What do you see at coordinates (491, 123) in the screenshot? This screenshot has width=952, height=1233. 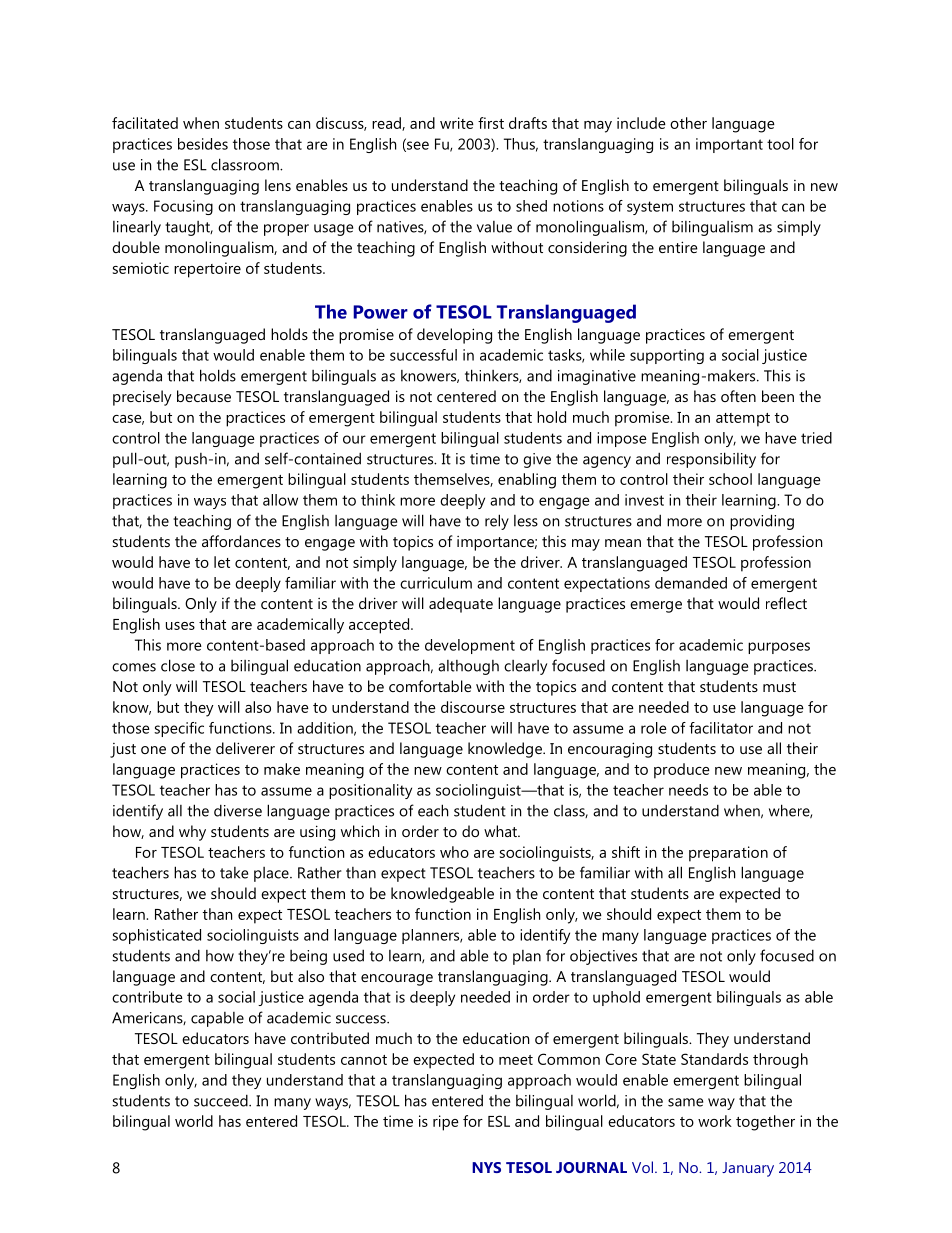 I see `first` at bounding box center [491, 123].
